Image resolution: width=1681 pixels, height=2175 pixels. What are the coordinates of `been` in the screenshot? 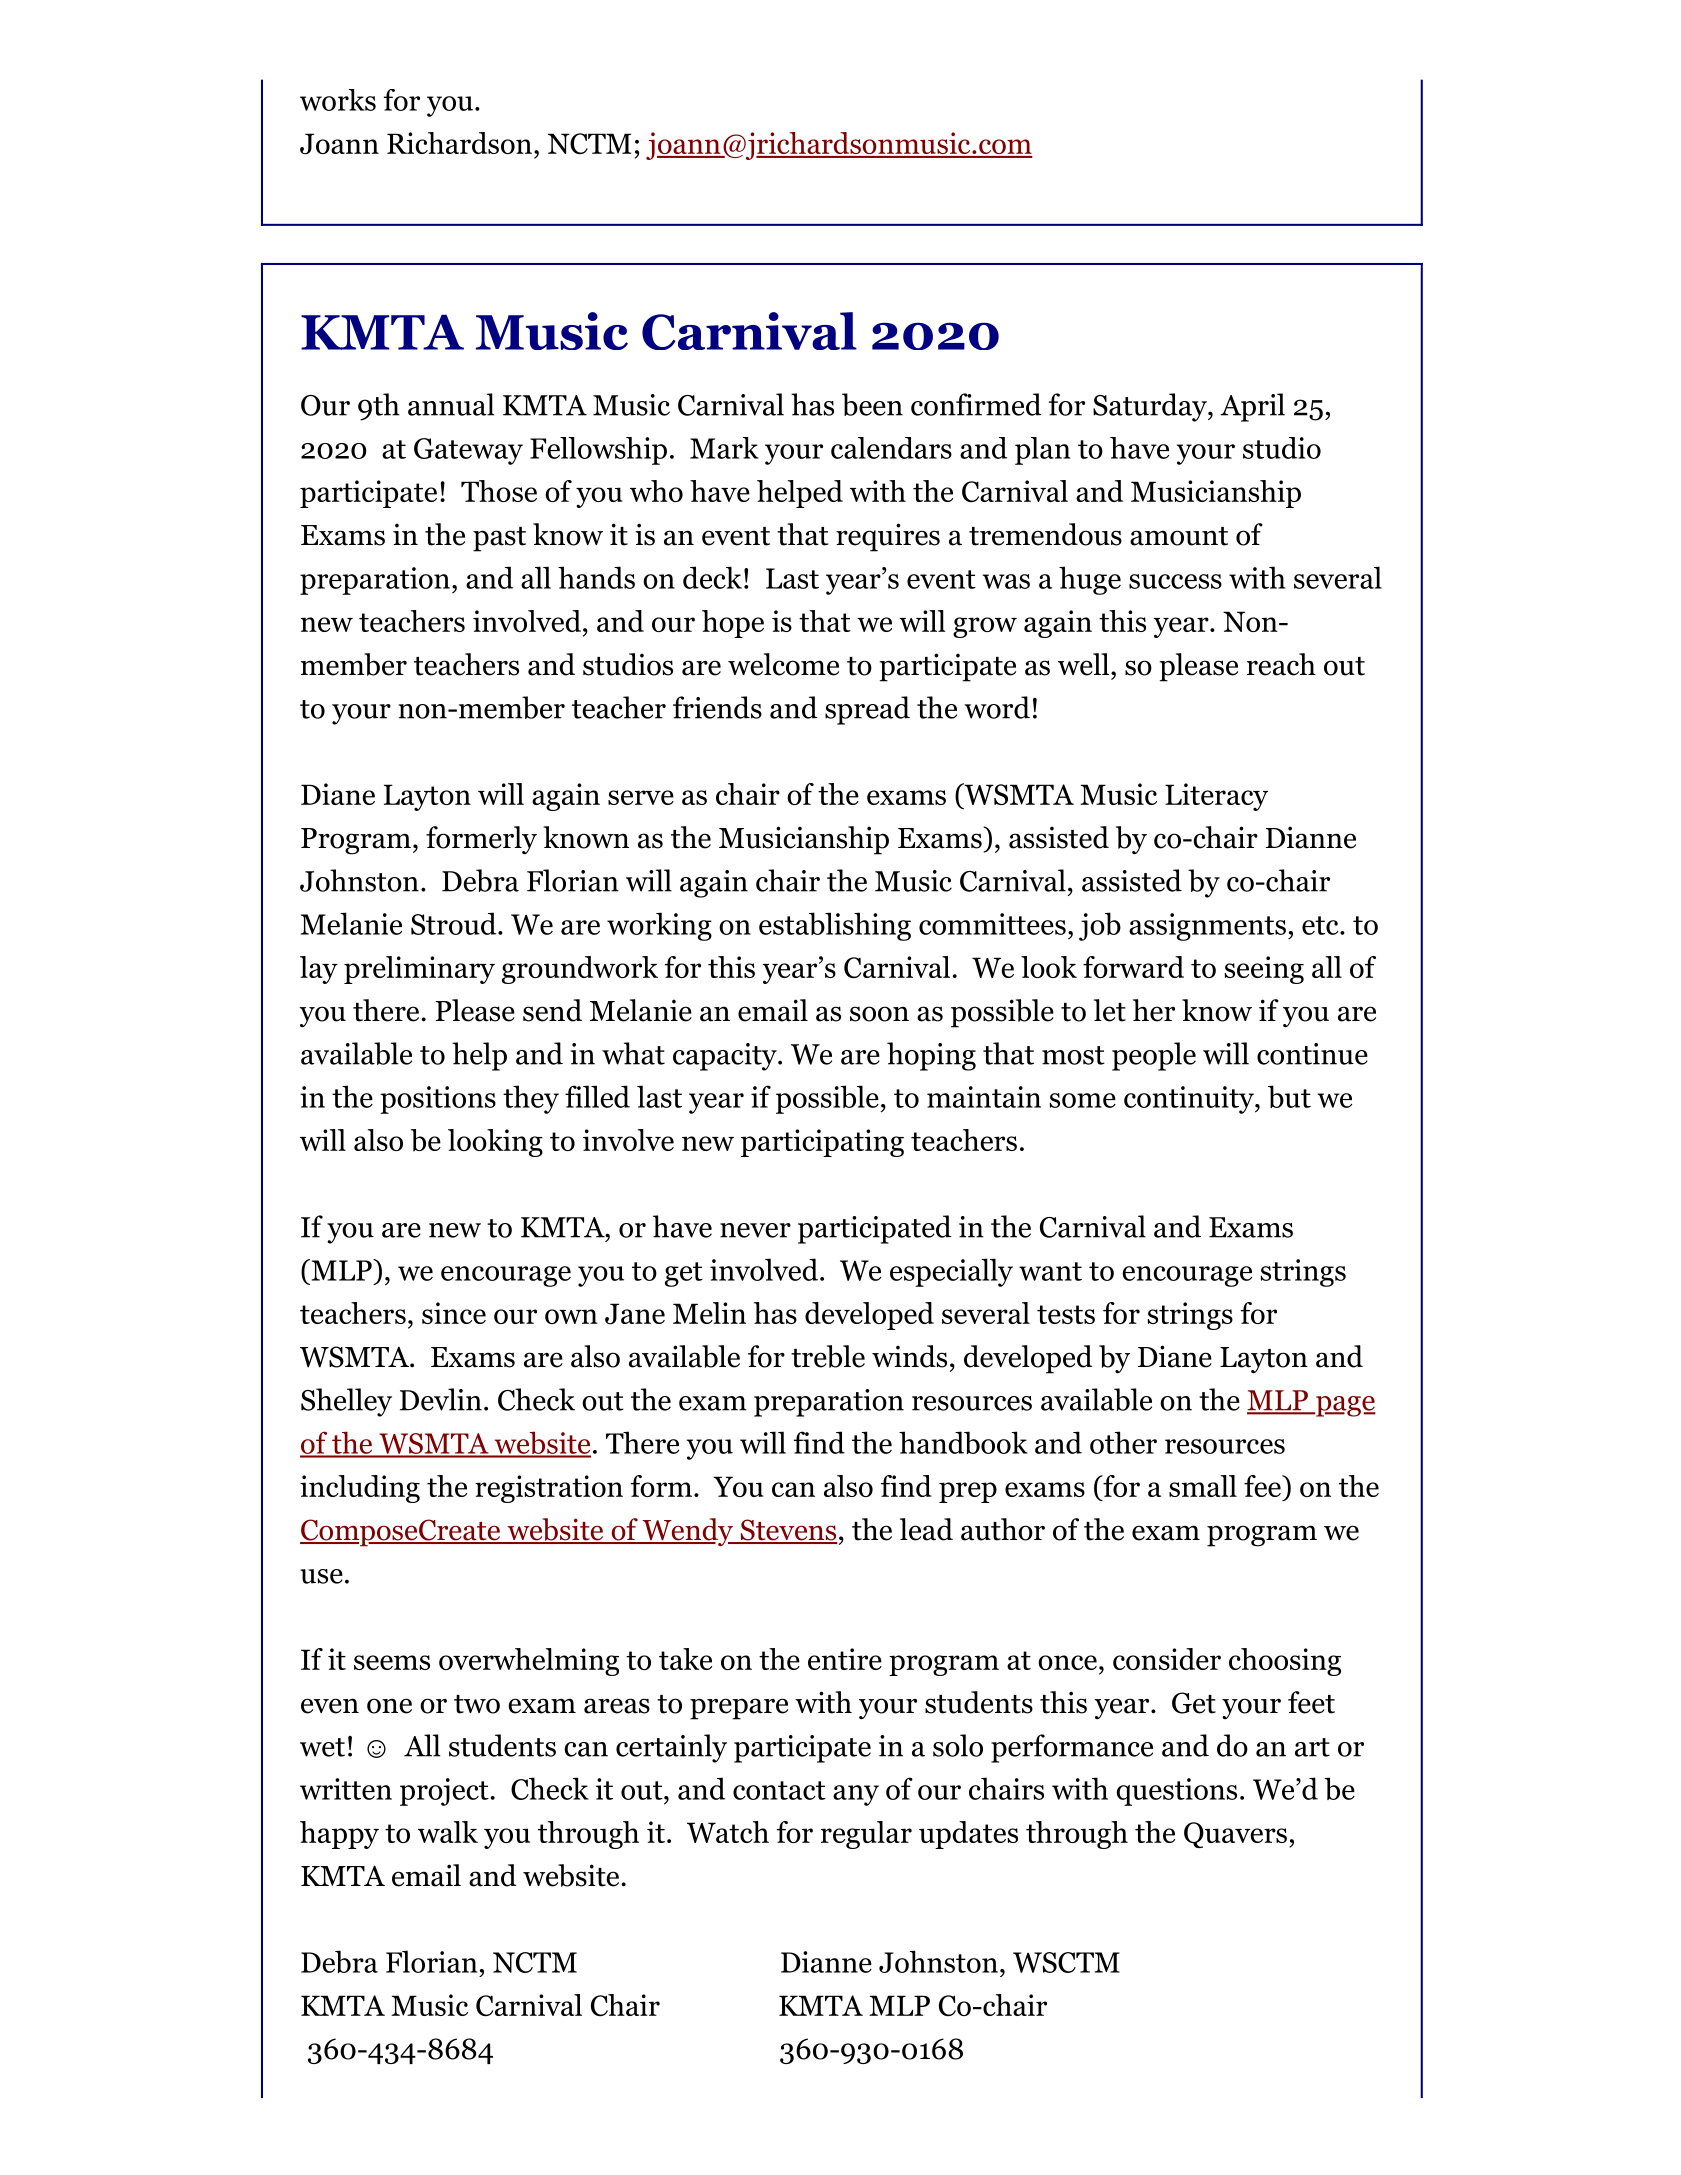 It's located at (872, 404).
